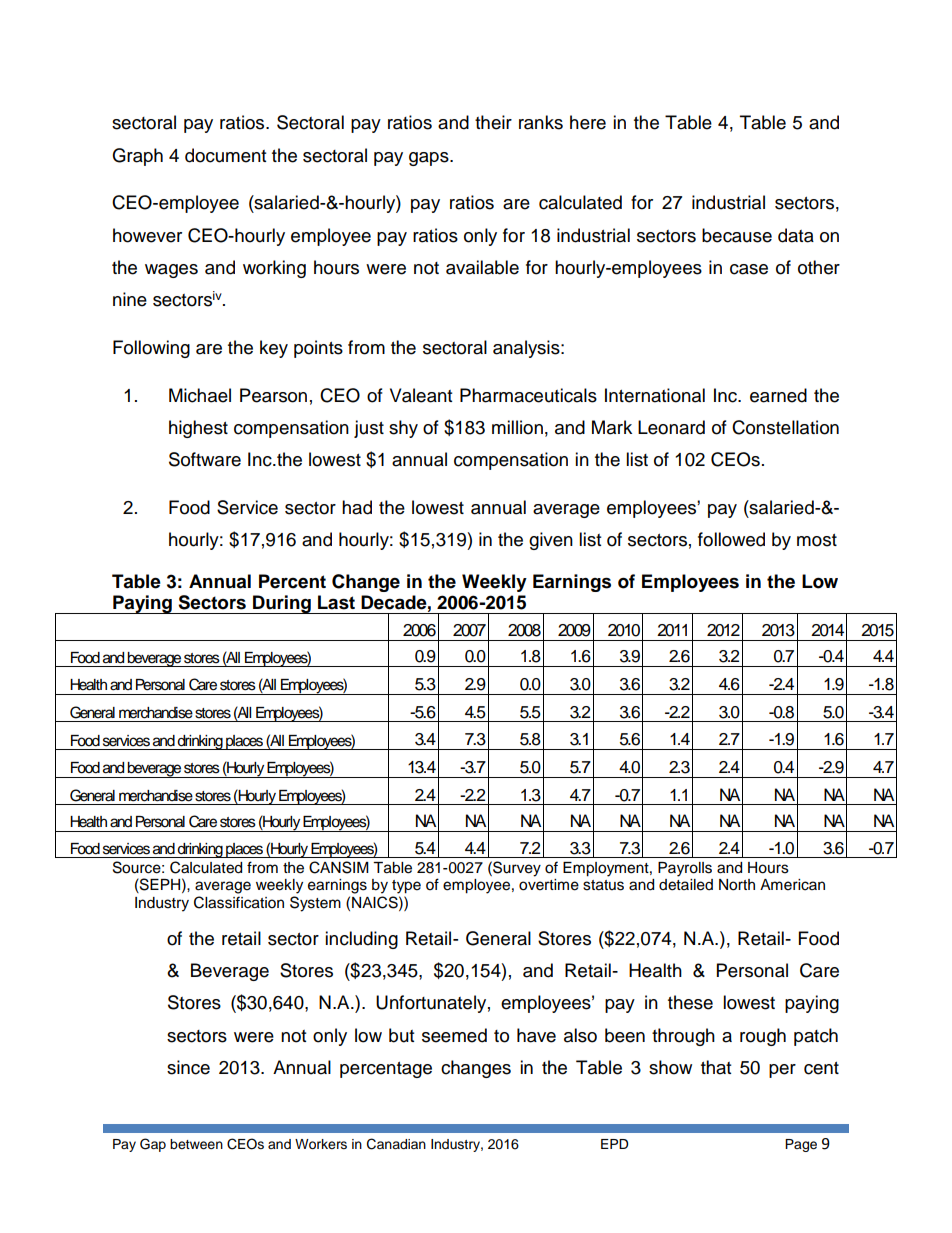 This screenshot has height=1233, width=952. What do you see at coordinates (430, 159) in the screenshot?
I see `gaps` at bounding box center [430, 159].
